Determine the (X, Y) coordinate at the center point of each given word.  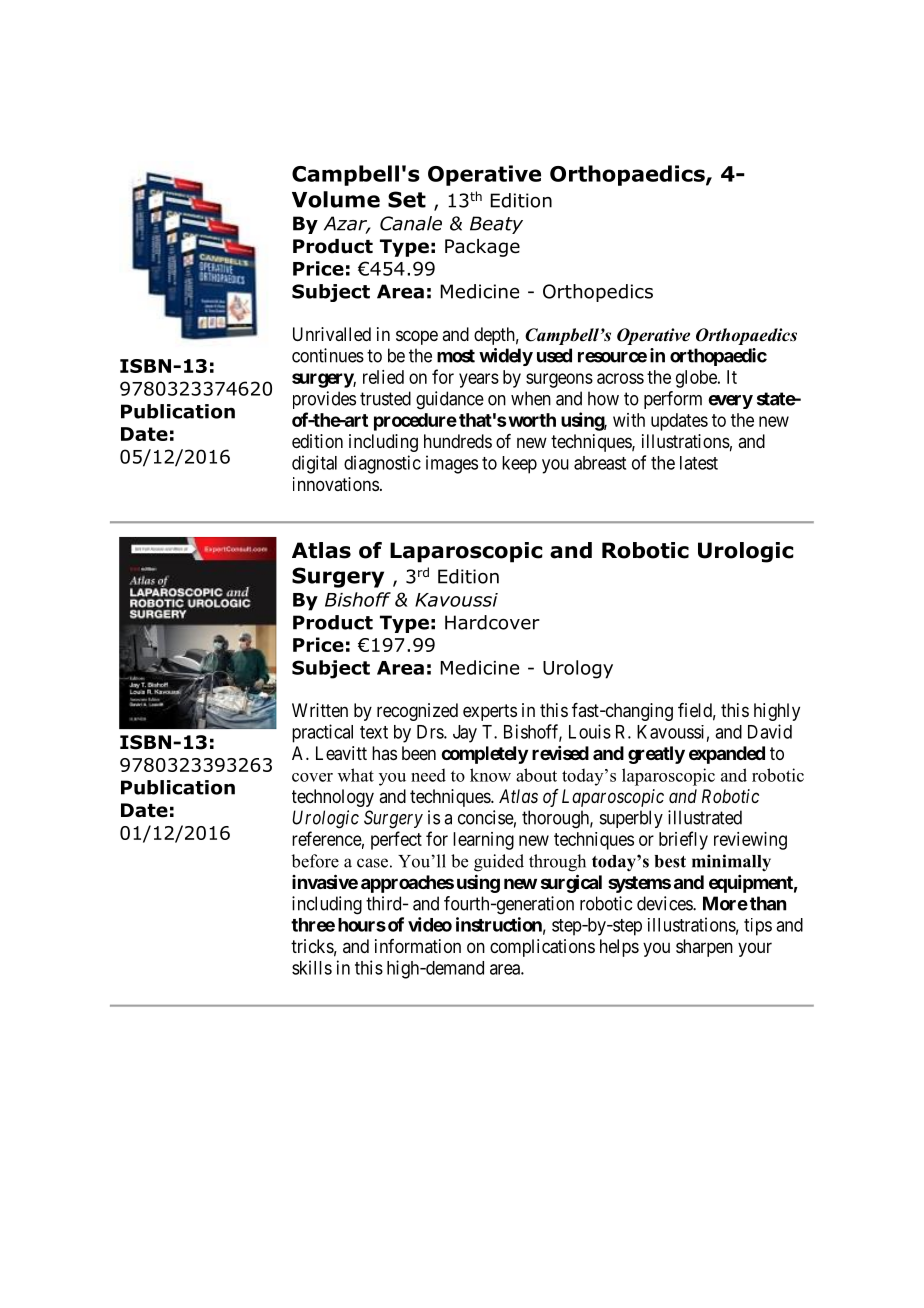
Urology (578, 669)
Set (407, 199)
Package (482, 248)
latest (699, 463)
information (418, 946)
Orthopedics (598, 293)
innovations (336, 484)
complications (542, 948)
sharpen (704, 948)
